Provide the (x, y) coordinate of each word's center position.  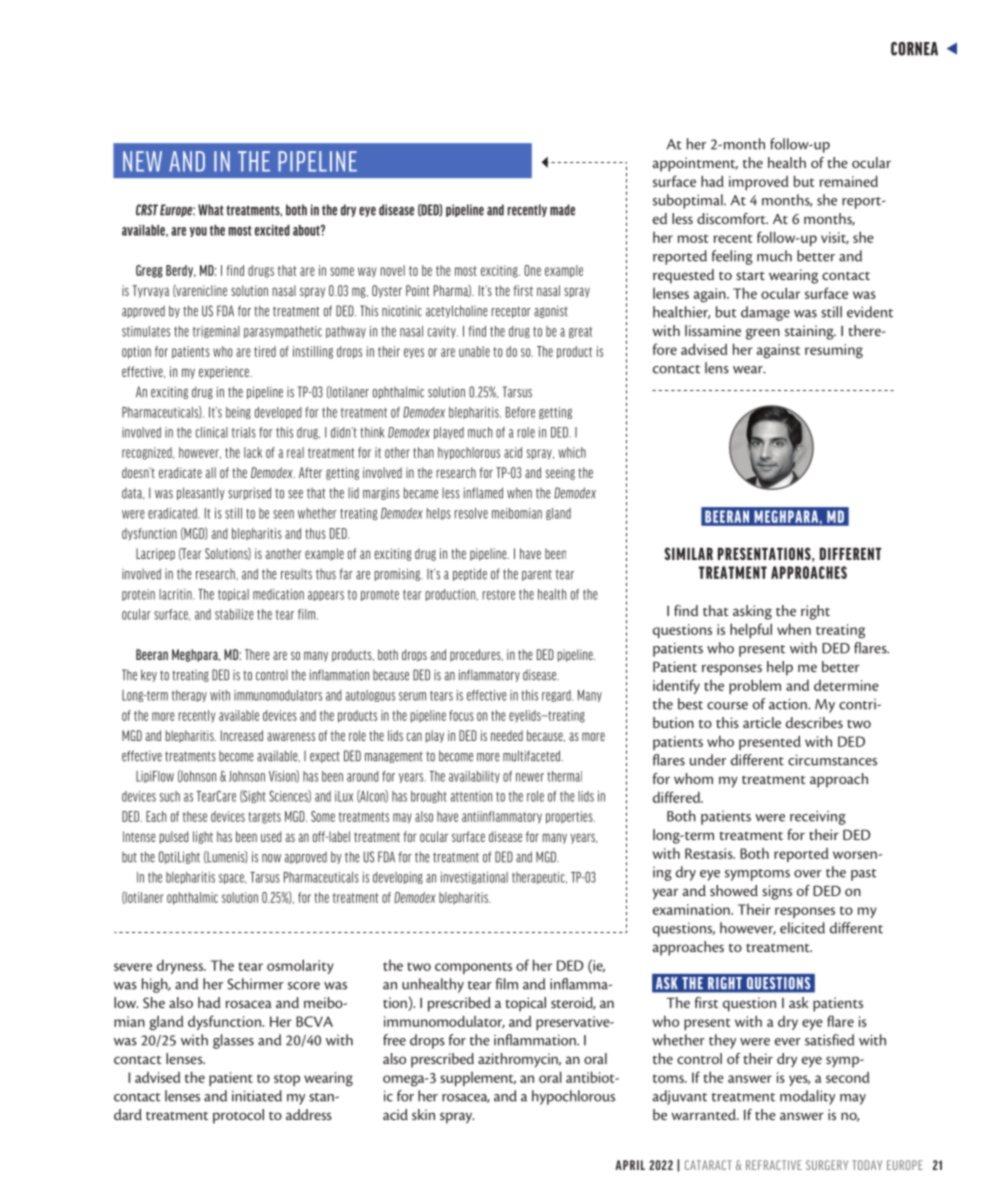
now (271, 858)
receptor (511, 312)
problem (755, 686)
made (562, 210)
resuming (834, 351)
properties (570, 817)
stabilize (234, 614)
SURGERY (827, 1165)
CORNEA (914, 49)
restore (499, 595)
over (808, 874)
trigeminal (216, 332)
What (211, 210)
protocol (238, 1116)
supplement (478, 1079)
